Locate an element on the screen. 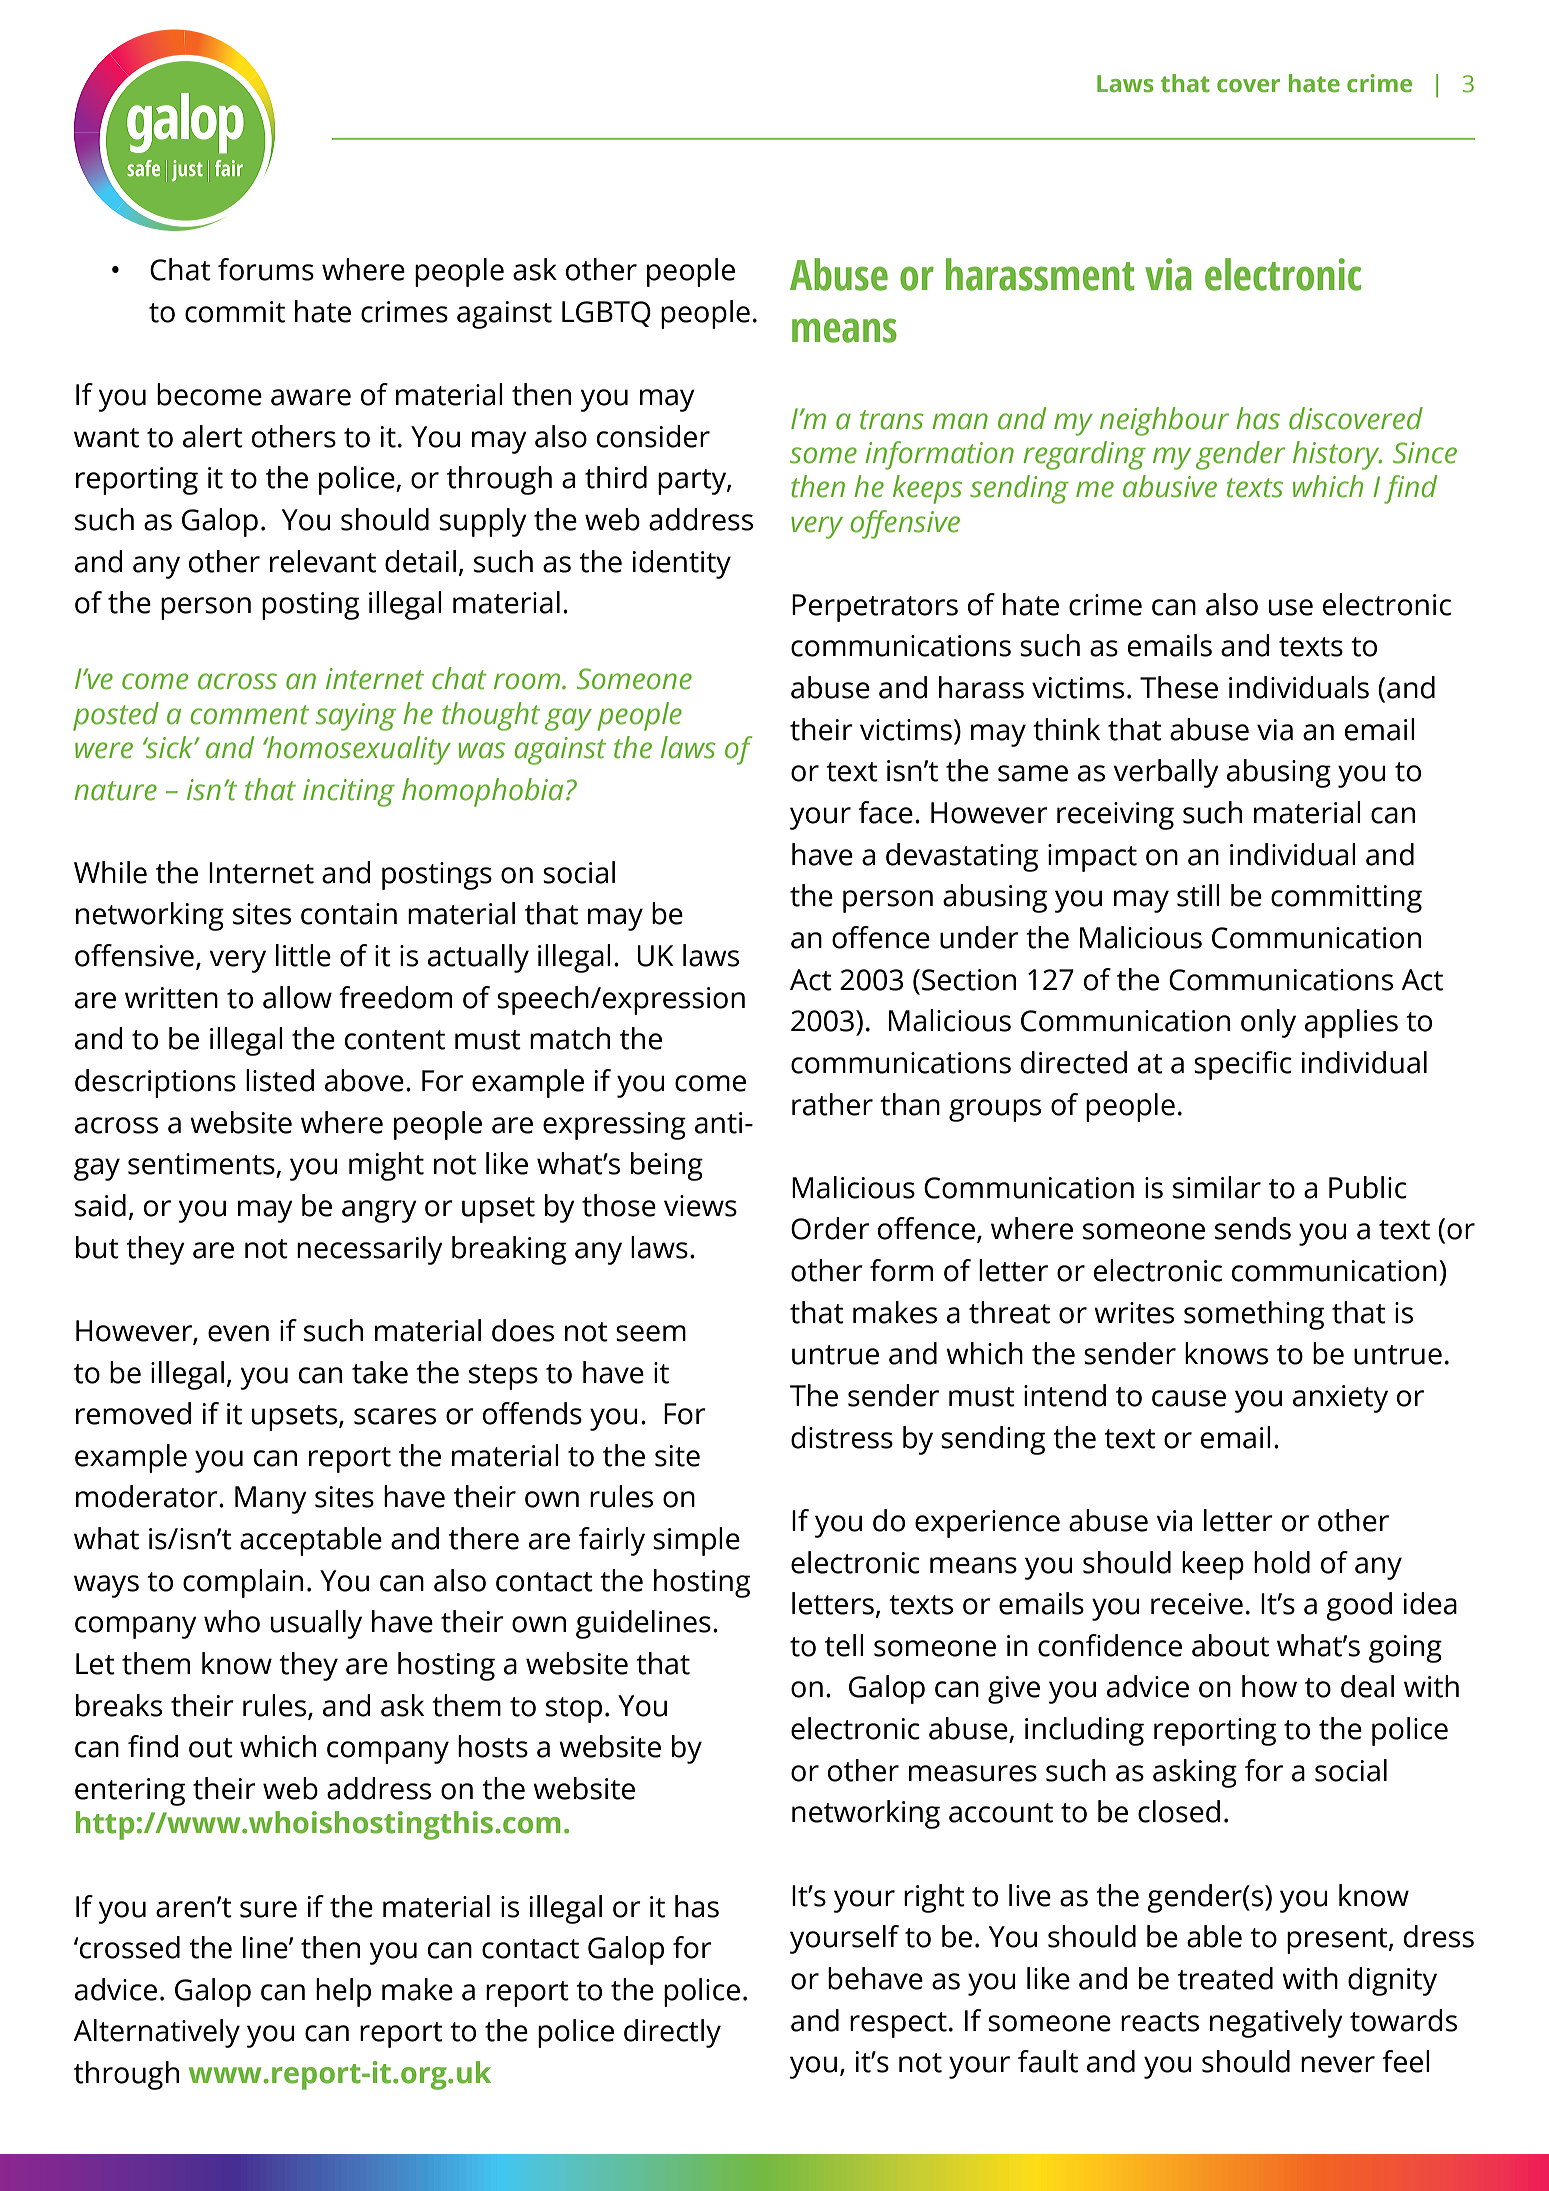 Image resolution: width=1549 pixels, height=2191 pixels. negatively is located at coordinates (1276, 2023).
